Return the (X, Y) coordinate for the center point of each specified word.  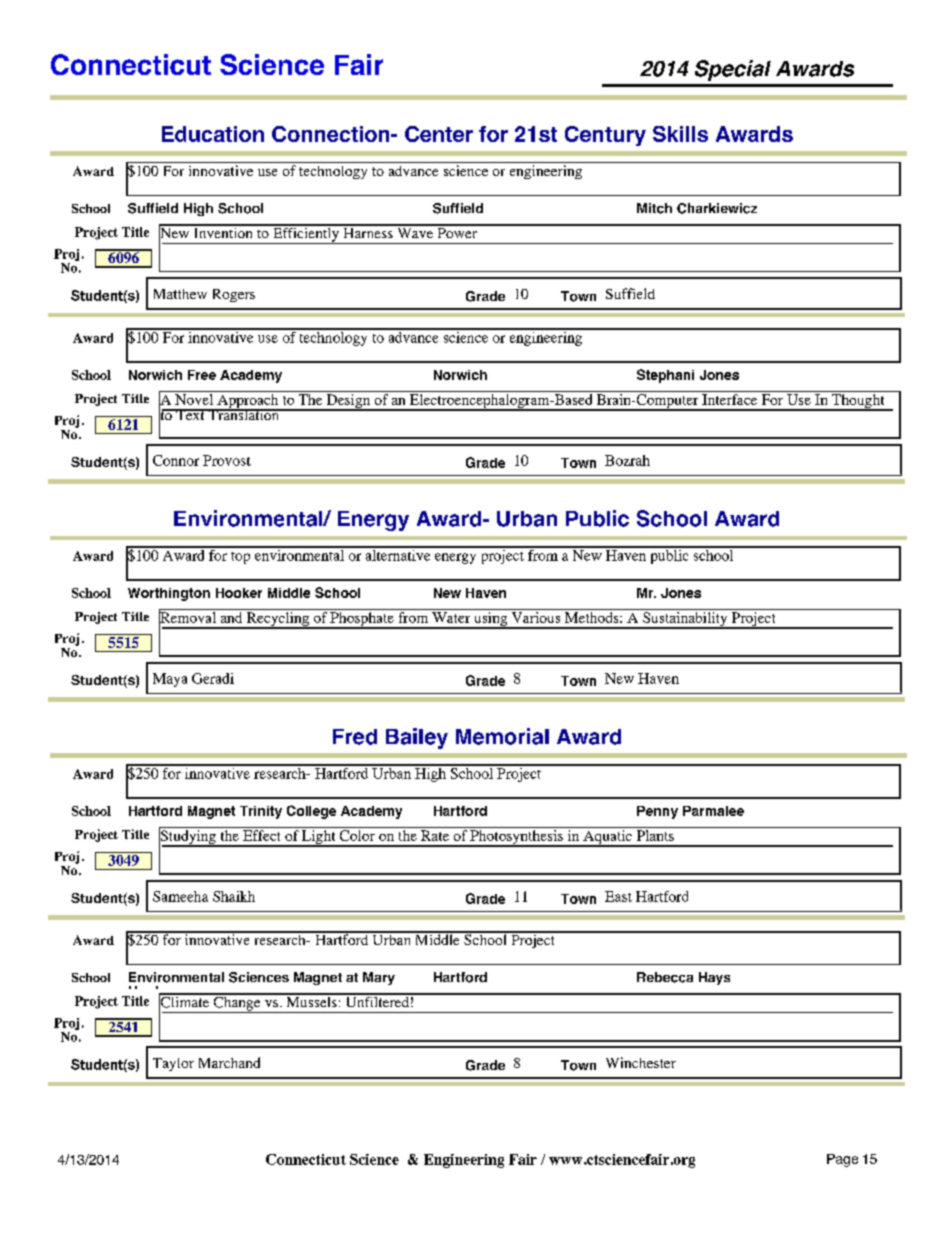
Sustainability (685, 619)
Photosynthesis (516, 837)
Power (457, 231)
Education (213, 134)
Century (605, 136)
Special (733, 70)
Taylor (173, 1064)
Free (202, 375)
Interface (729, 399)
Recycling (278, 619)
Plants (655, 834)
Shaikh (234, 896)
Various (536, 616)
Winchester (641, 1062)
